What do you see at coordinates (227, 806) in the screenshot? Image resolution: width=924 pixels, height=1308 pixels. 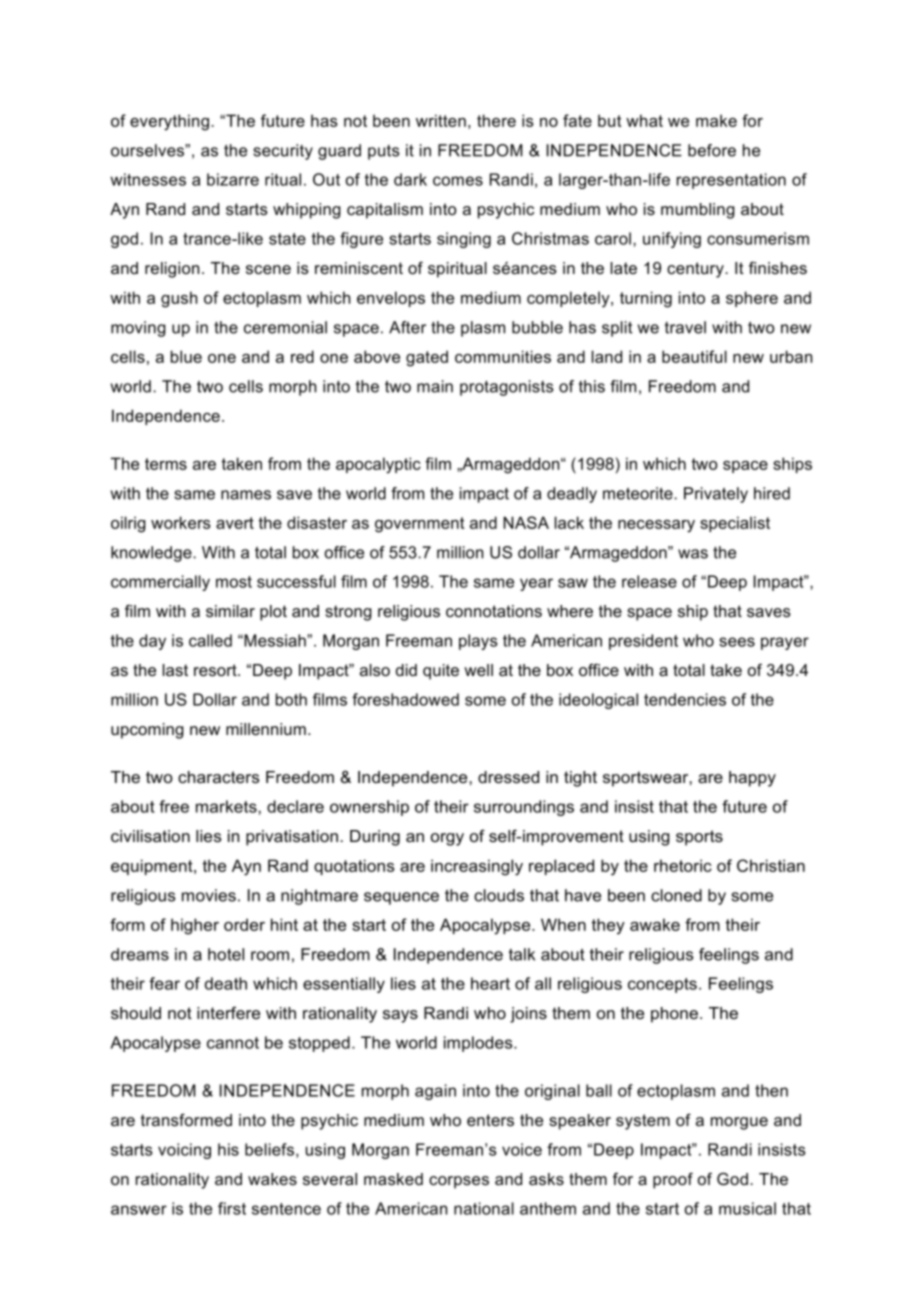 I see `markets` at bounding box center [227, 806].
